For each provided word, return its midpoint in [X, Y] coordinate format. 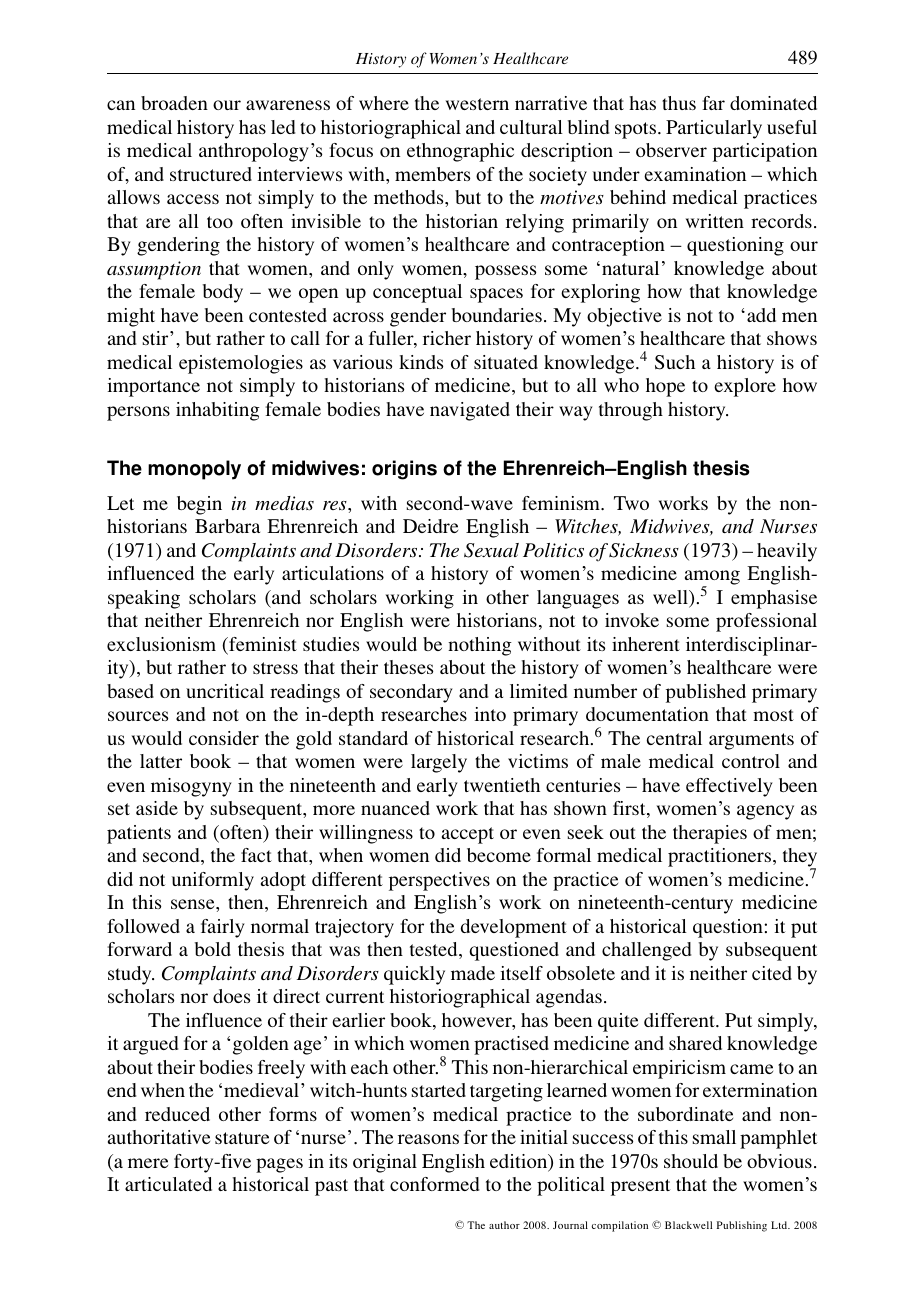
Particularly [714, 129]
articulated [168, 1184]
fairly [223, 928]
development [514, 928]
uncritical [225, 691]
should [691, 1161]
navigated [470, 411]
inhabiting [218, 411]
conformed [434, 1184]
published [706, 693]
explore [745, 387]
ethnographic [460, 152]
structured [211, 174]
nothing [480, 646]
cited [772, 973]
